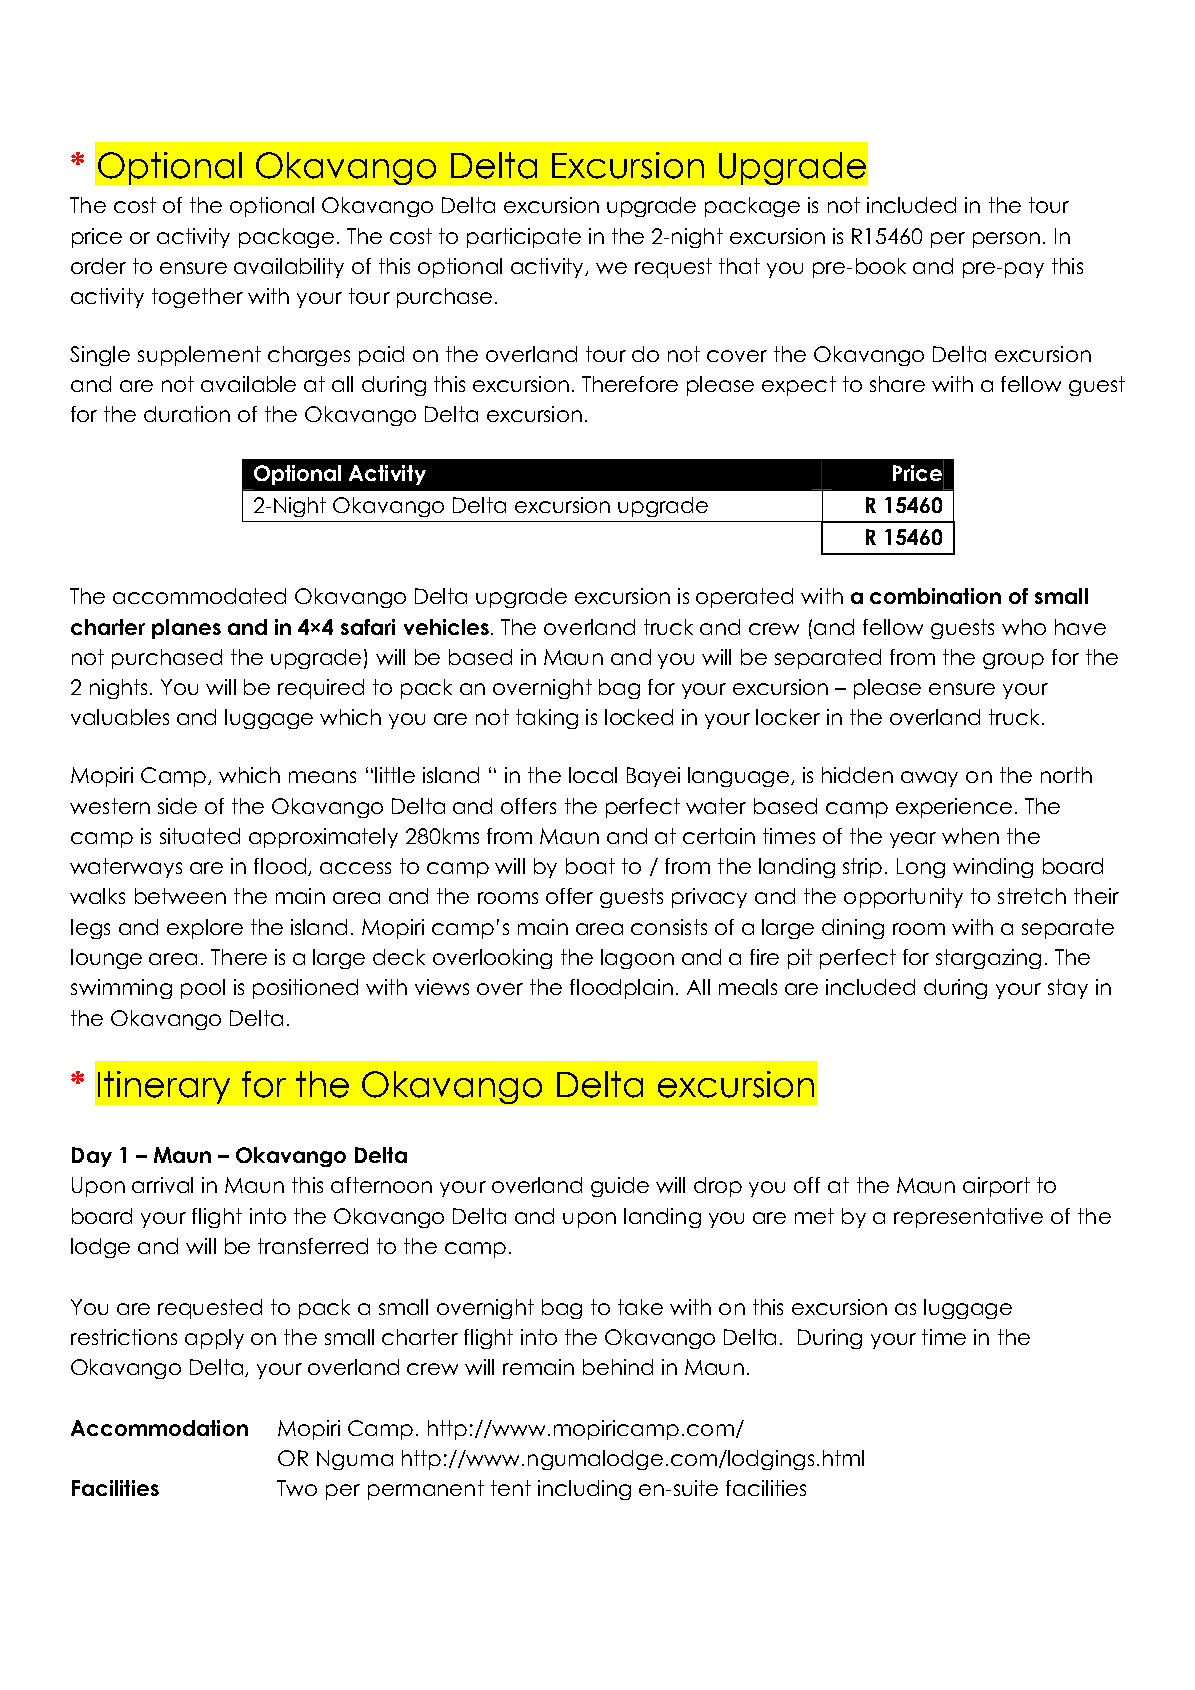  Describe the element at coordinates (993, 868) in the screenshot. I see `winding` at that location.
